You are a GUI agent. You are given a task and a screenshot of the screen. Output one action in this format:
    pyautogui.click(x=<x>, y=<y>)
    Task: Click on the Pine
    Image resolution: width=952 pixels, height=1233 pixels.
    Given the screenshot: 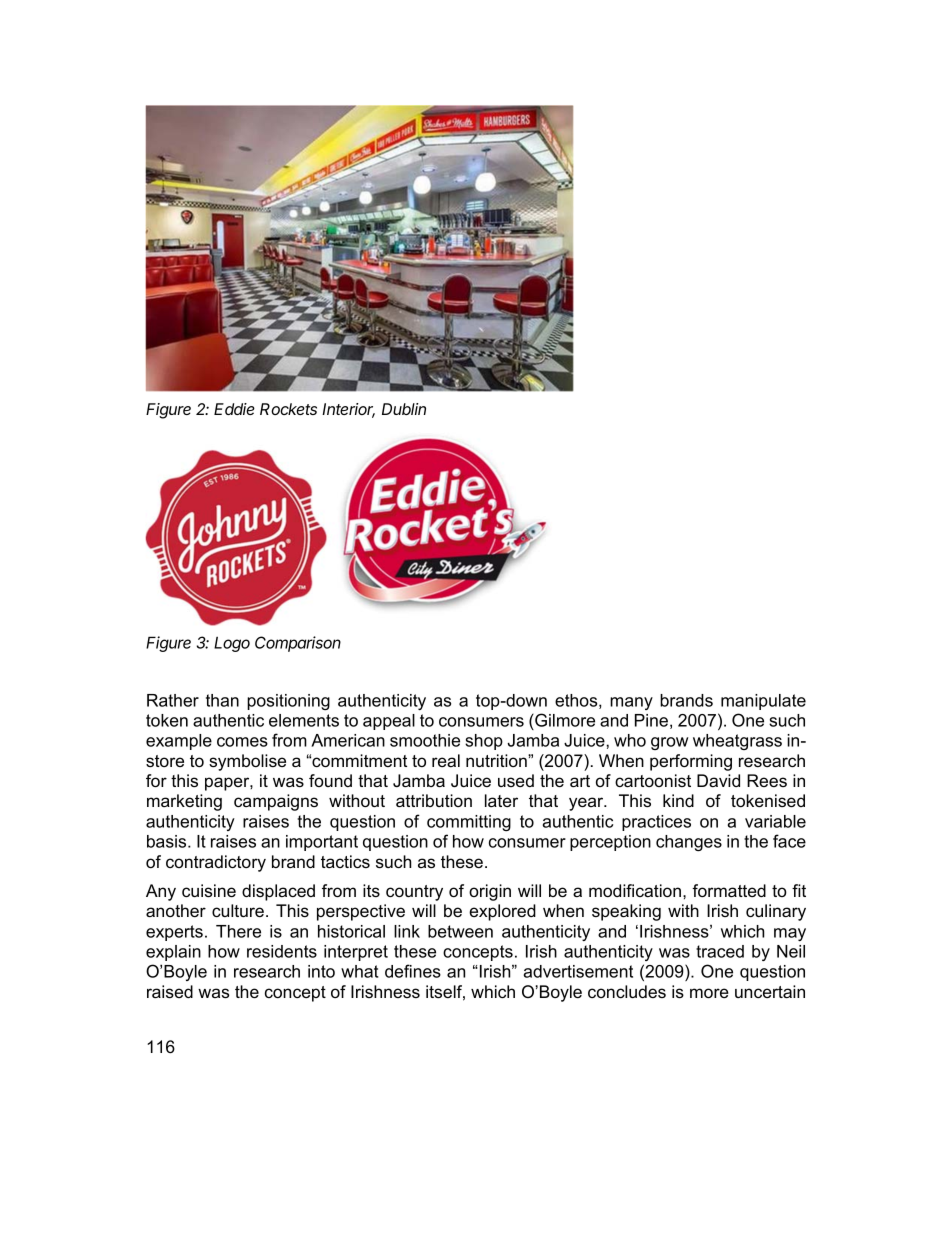 What is the action you would take?
    pyautogui.click(x=651, y=720)
